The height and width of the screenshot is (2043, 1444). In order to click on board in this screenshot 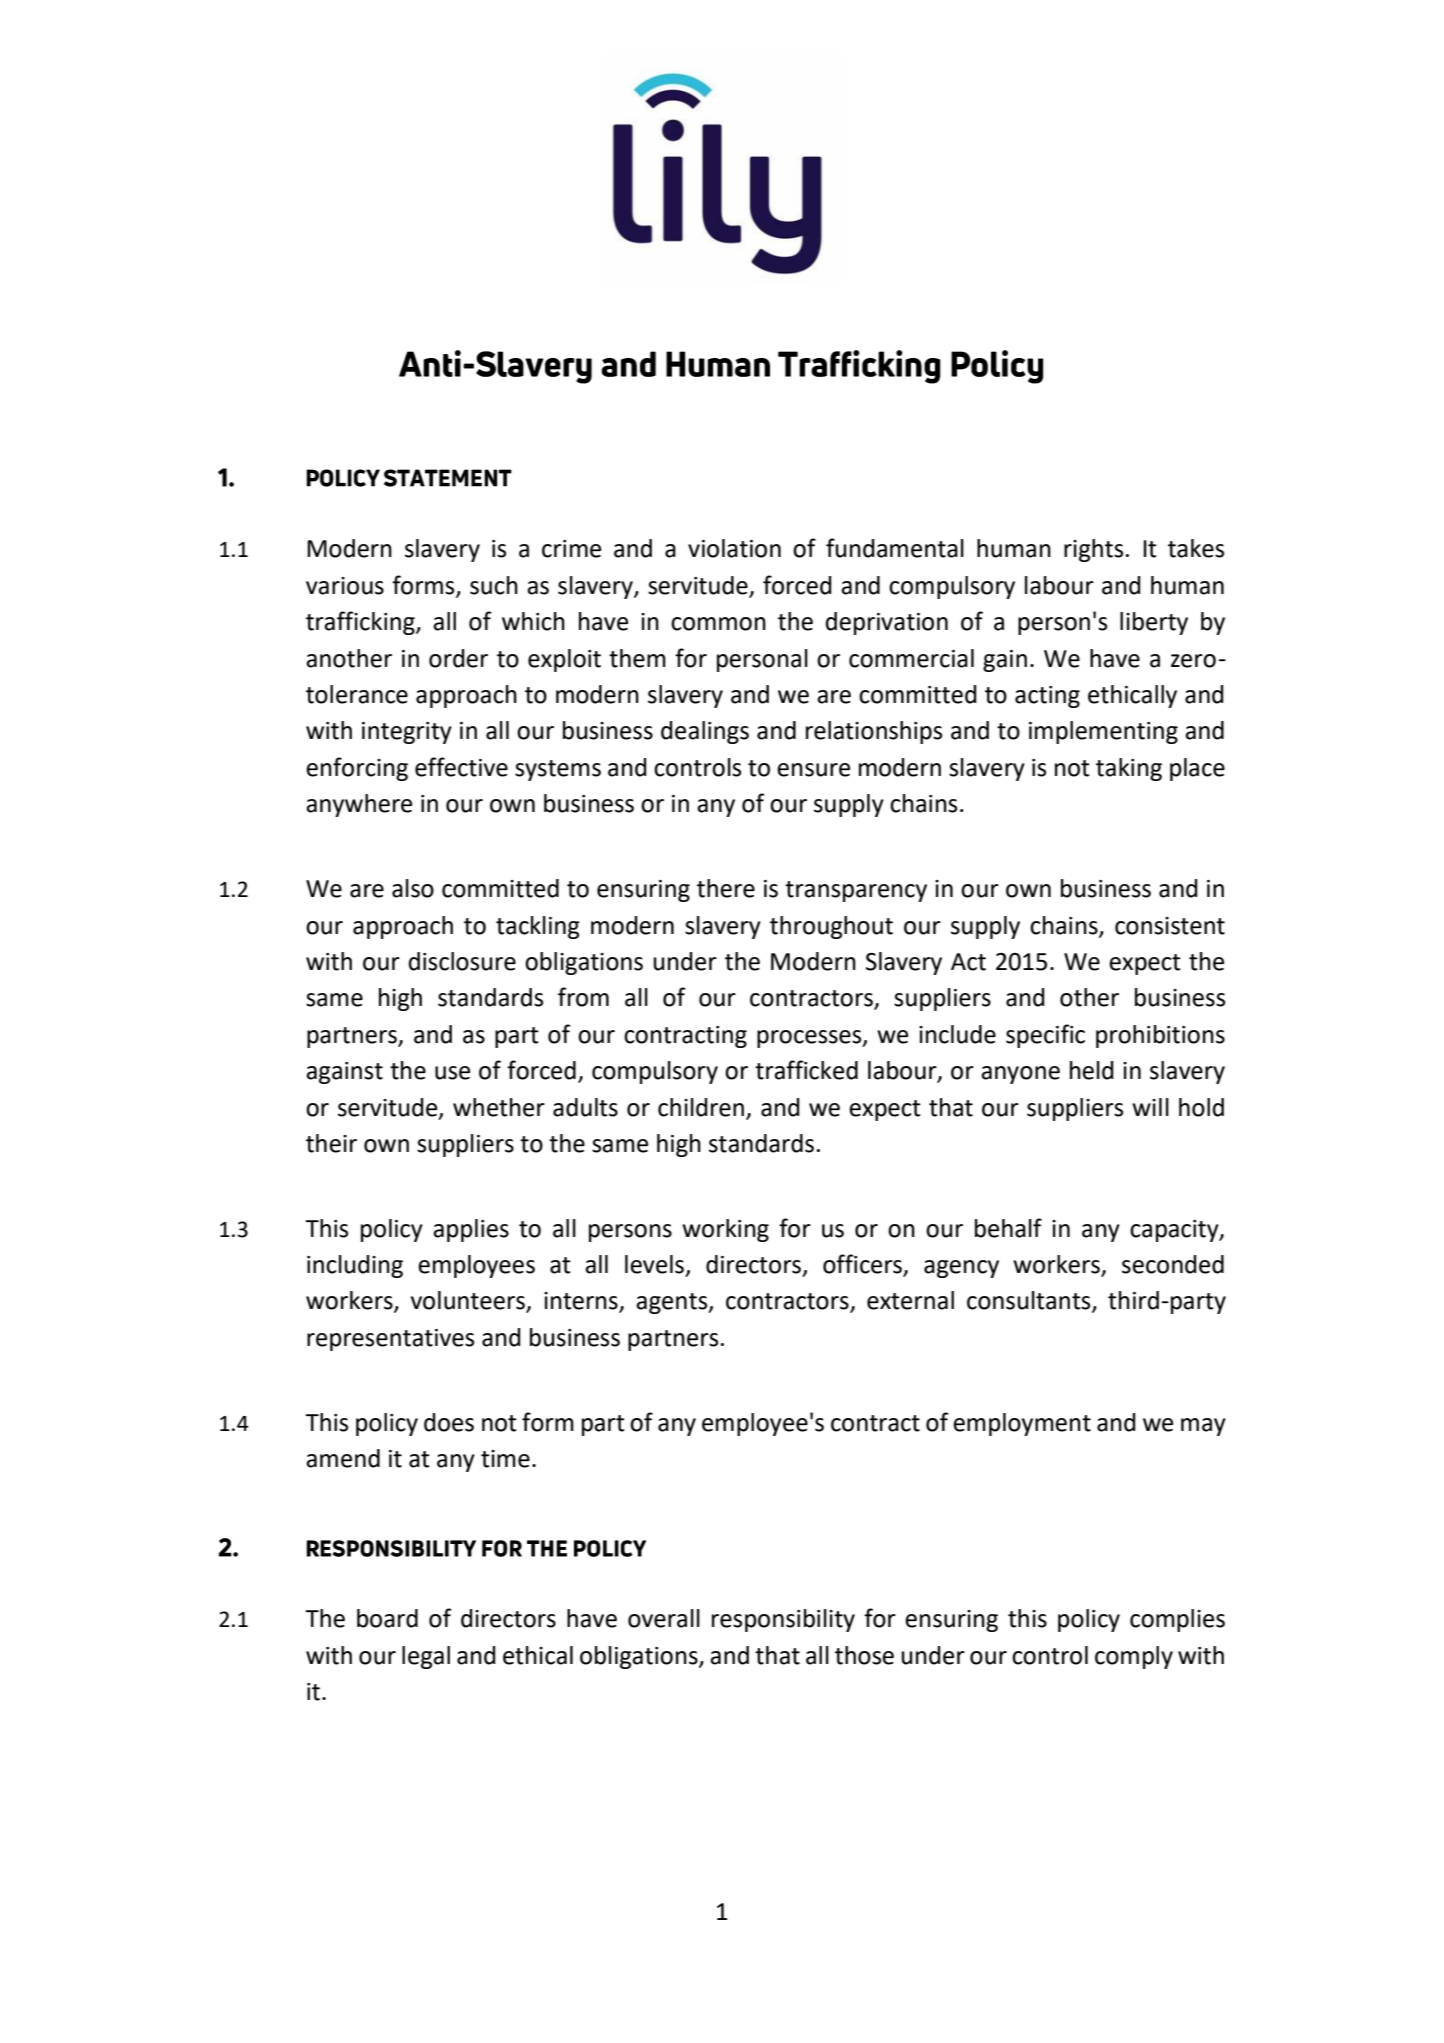, I will do `click(387, 1618)`.
